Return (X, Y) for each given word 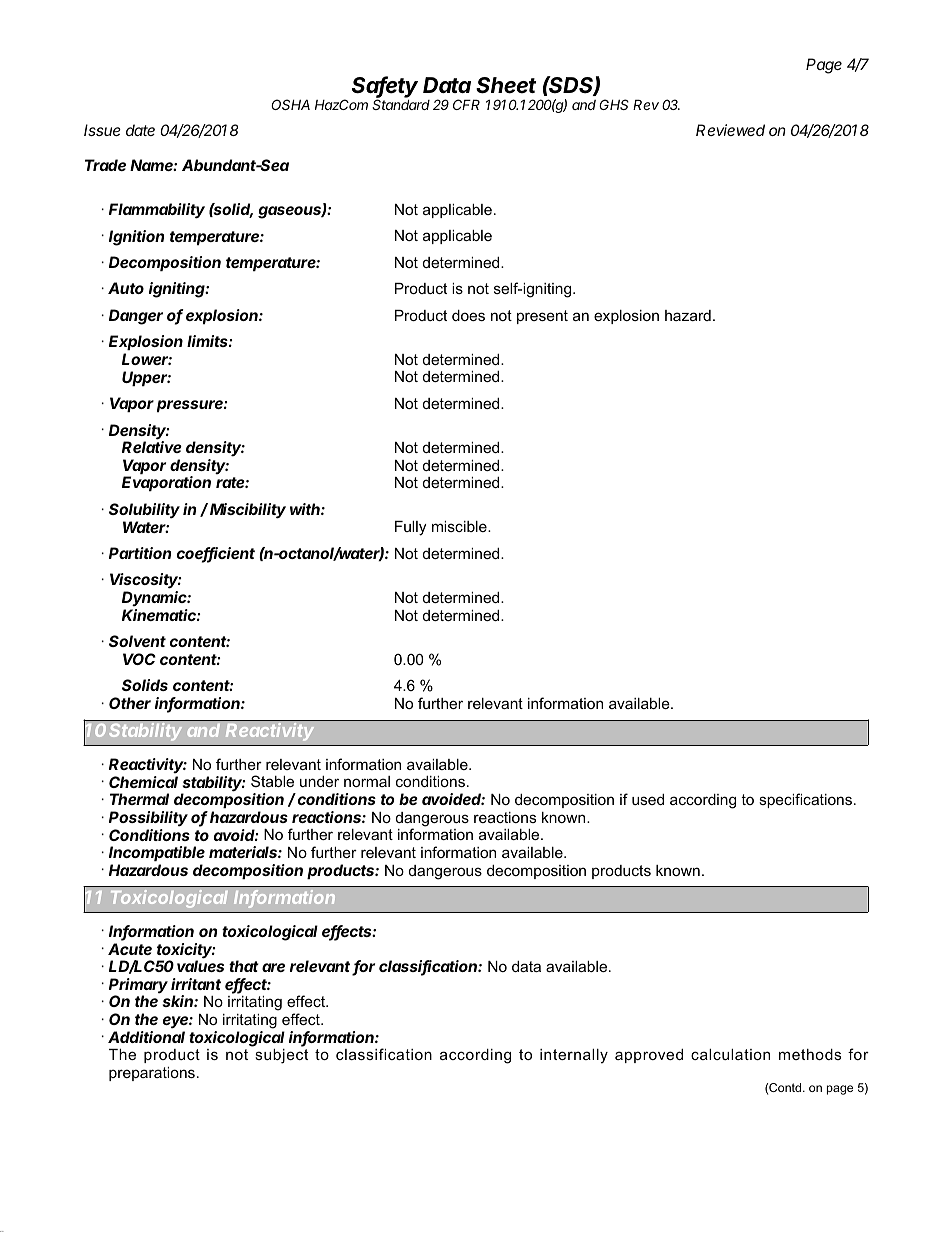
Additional (146, 1037)
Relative (152, 447)
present (542, 317)
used (648, 799)
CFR (466, 104)
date (140, 130)
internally (574, 1056)
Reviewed (730, 130)
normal (367, 781)
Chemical (143, 782)
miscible (460, 526)
